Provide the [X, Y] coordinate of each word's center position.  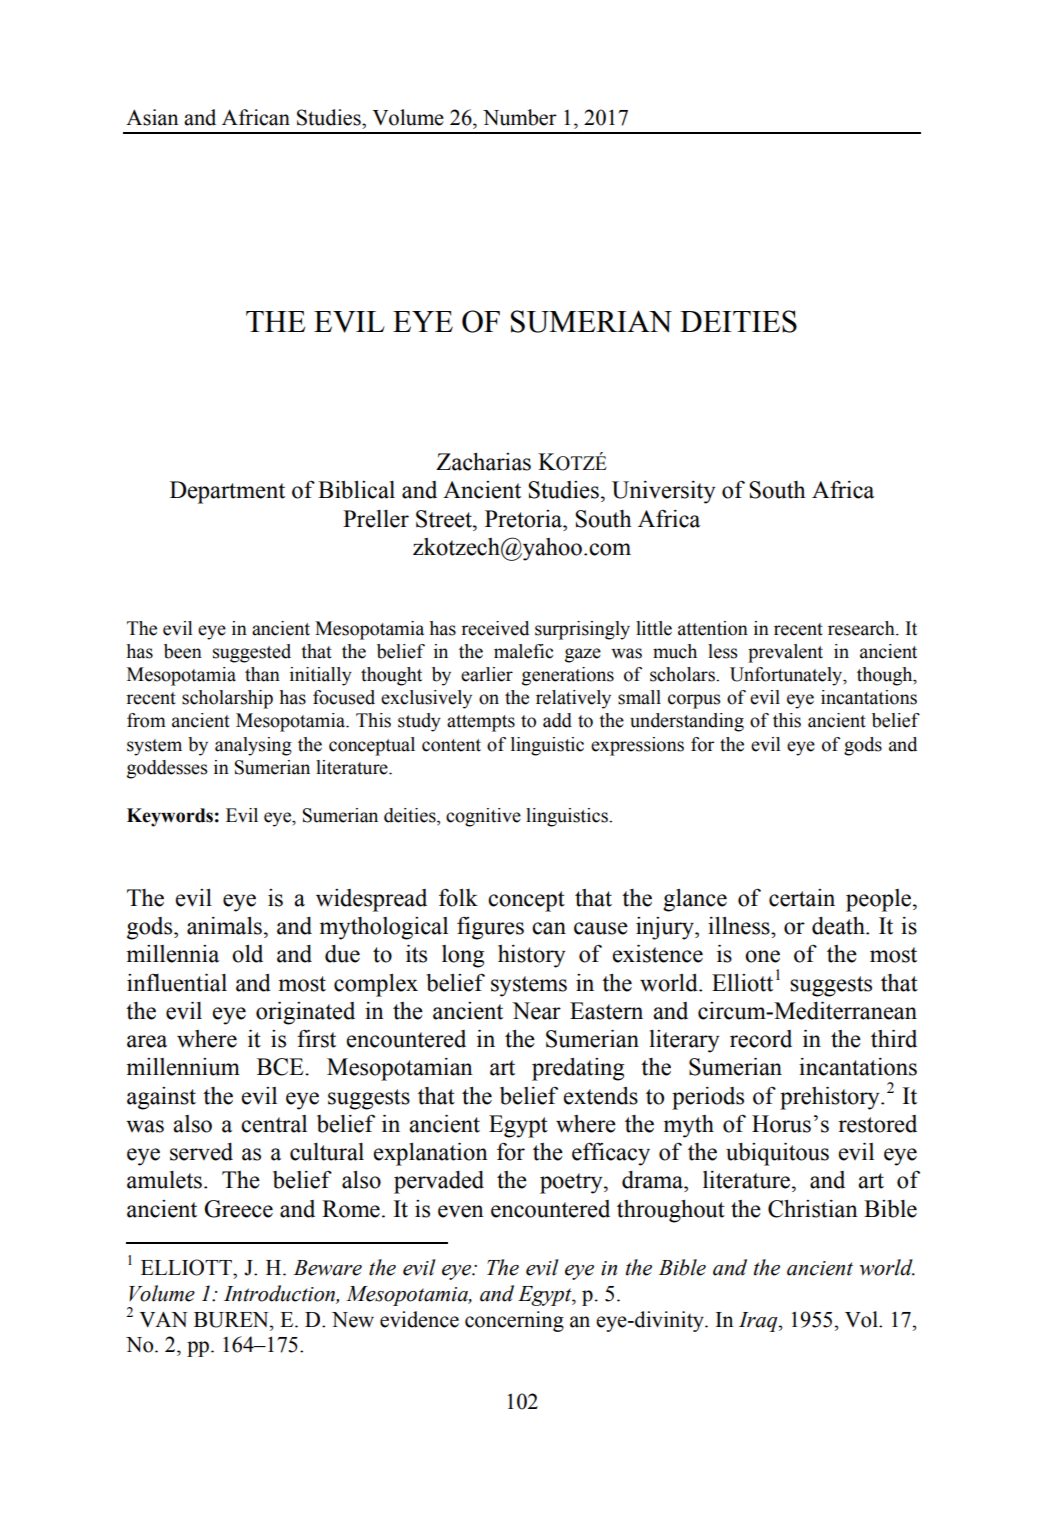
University [663, 492]
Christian [813, 1209]
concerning [514, 1321]
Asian [152, 117]
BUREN [232, 1320]
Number [520, 117]
